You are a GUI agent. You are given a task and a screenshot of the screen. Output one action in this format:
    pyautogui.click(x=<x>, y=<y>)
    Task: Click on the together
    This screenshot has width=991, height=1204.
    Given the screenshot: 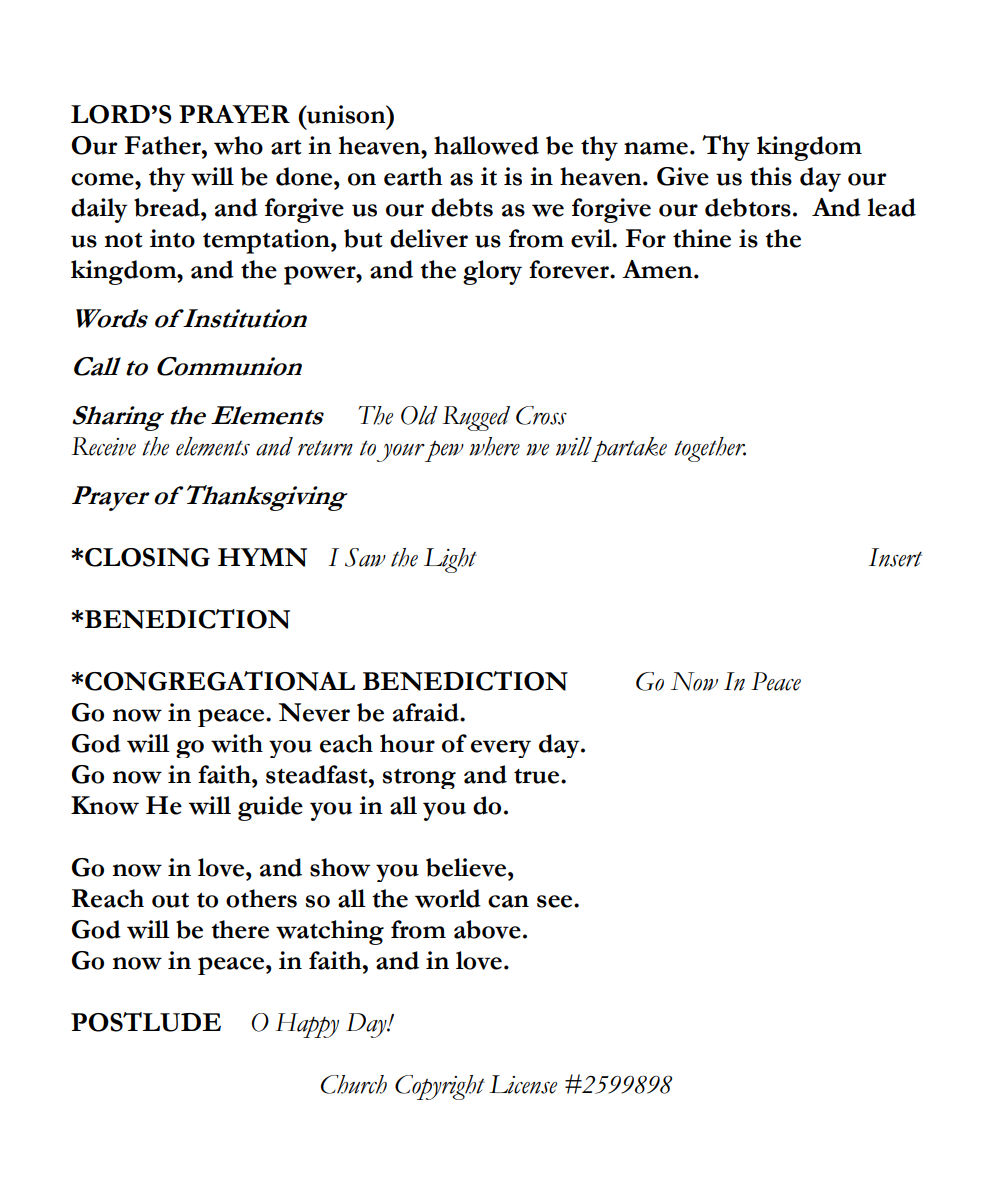 What is the action you would take?
    pyautogui.click(x=710, y=449)
